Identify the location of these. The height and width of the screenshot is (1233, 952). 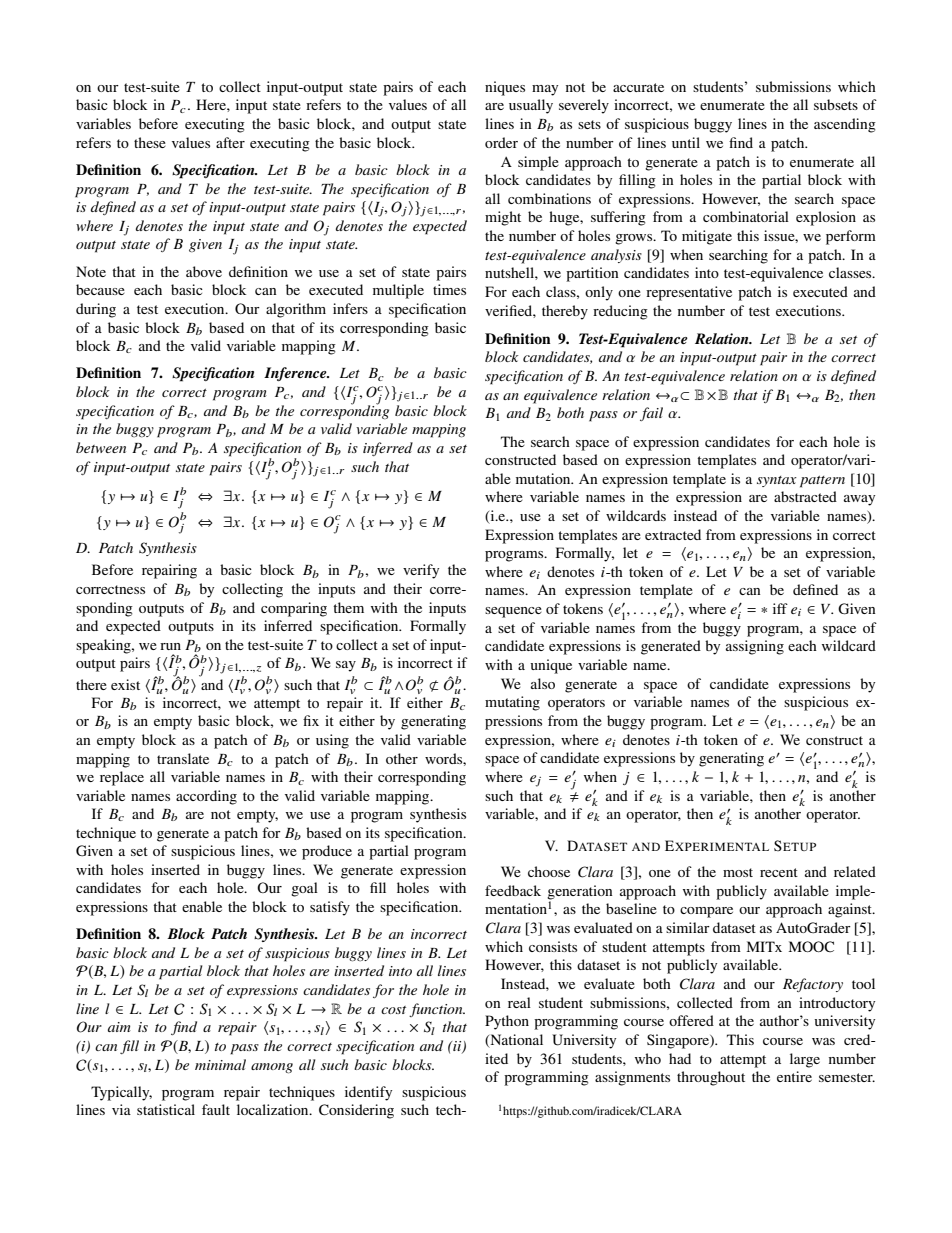
(150, 142).
